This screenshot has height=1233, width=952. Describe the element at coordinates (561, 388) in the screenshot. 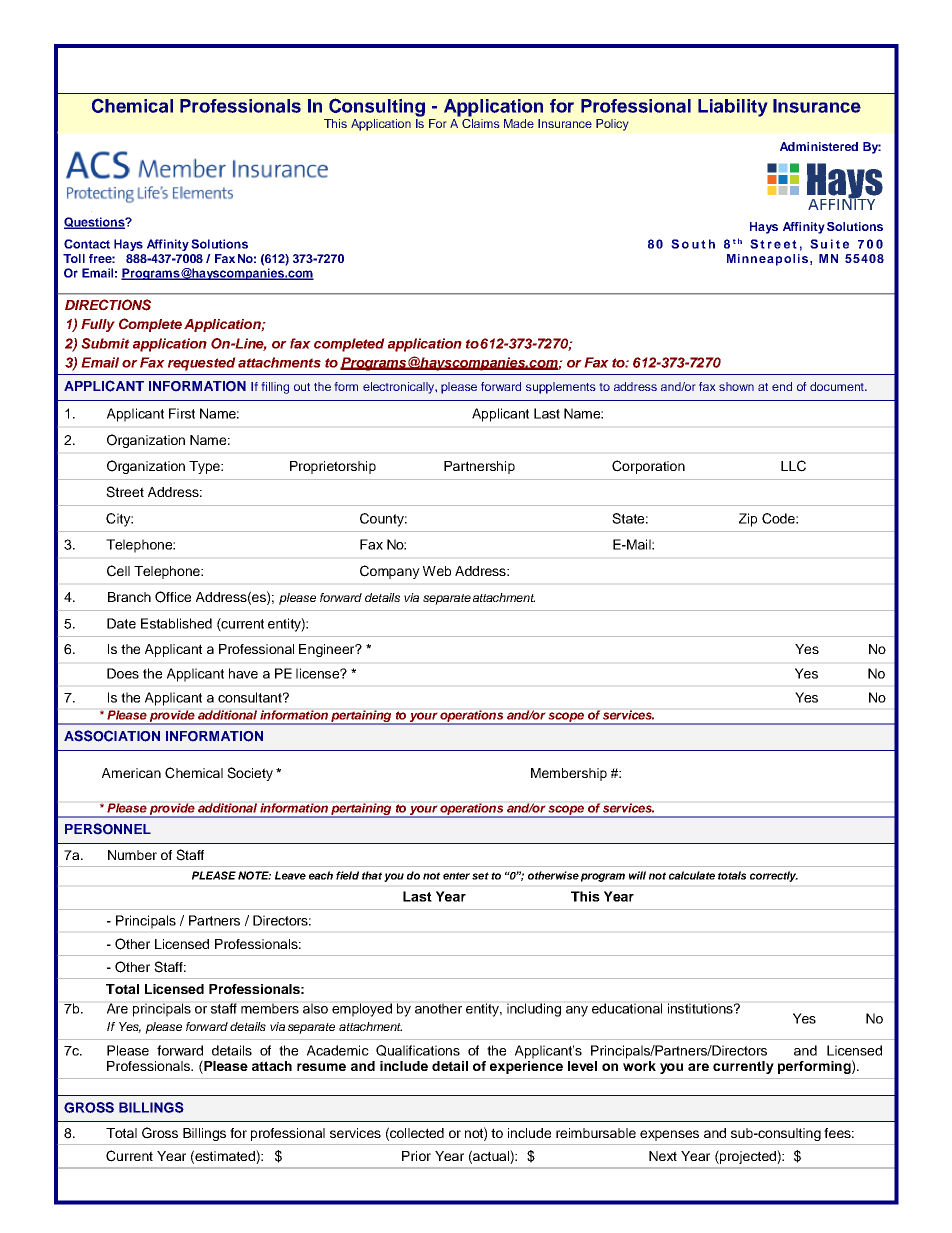

I see `supplements` at that location.
